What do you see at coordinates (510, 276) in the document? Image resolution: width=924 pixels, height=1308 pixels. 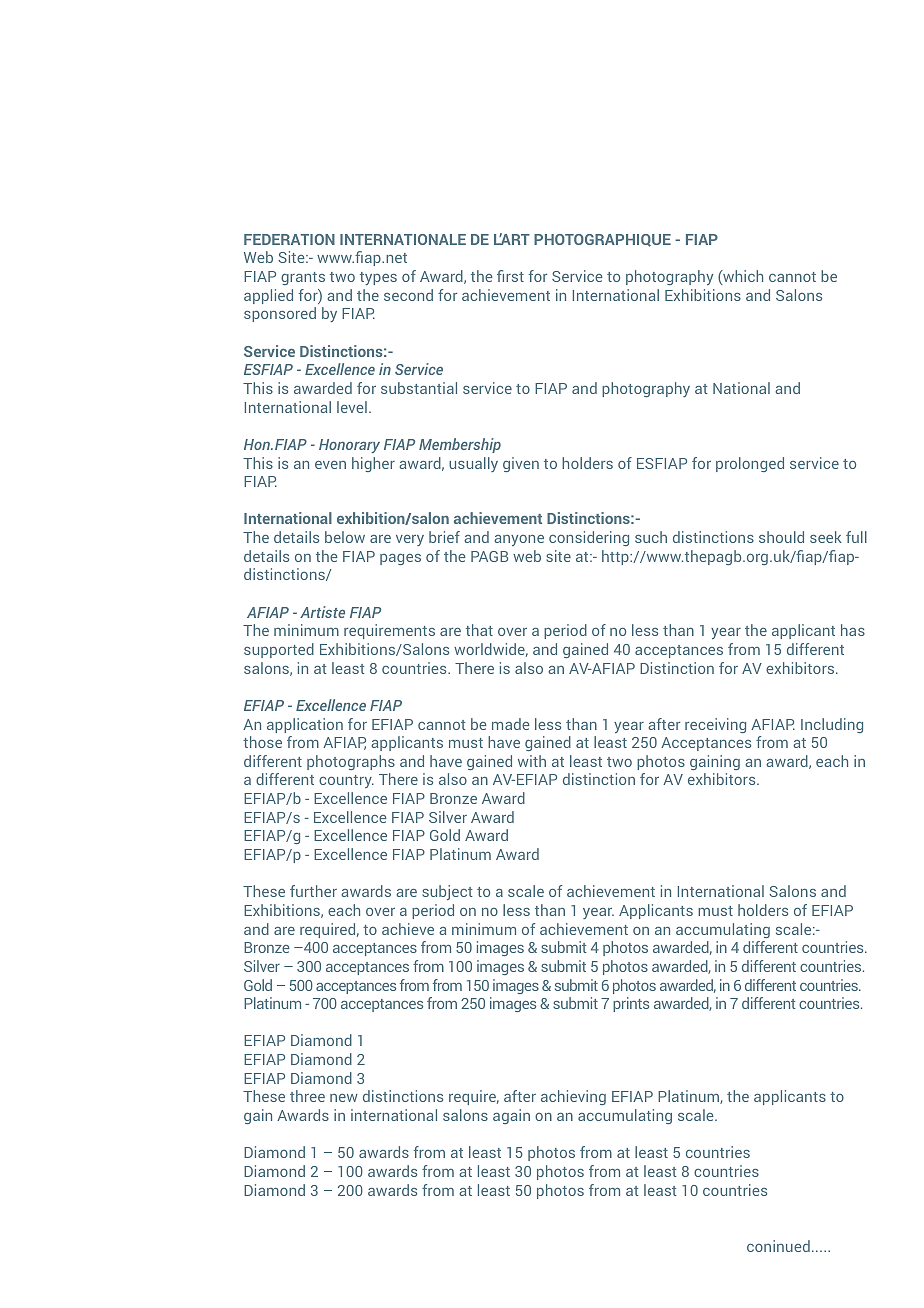 I see `first` at bounding box center [510, 276].
